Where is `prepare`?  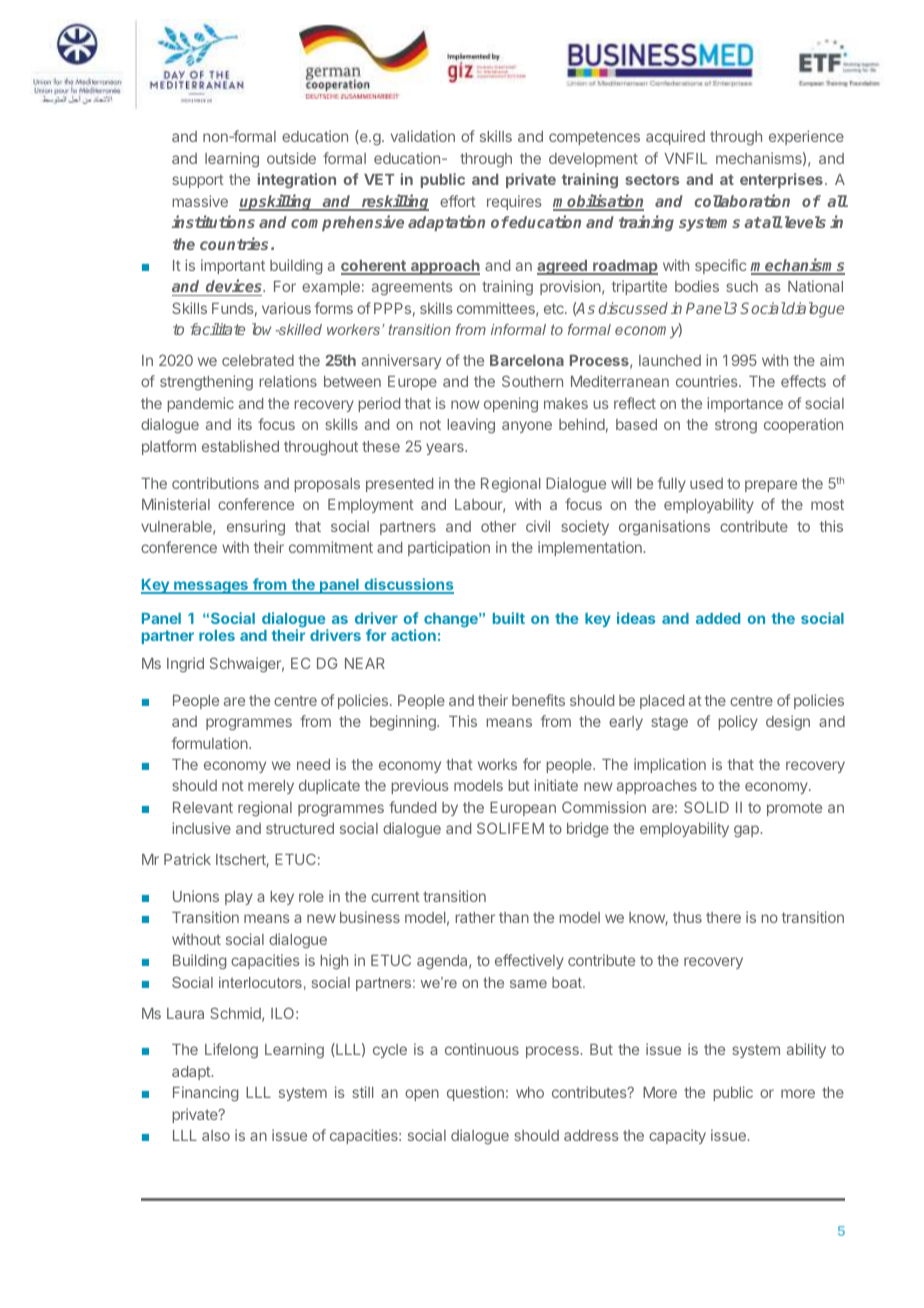 prepare is located at coordinates (771, 486).
